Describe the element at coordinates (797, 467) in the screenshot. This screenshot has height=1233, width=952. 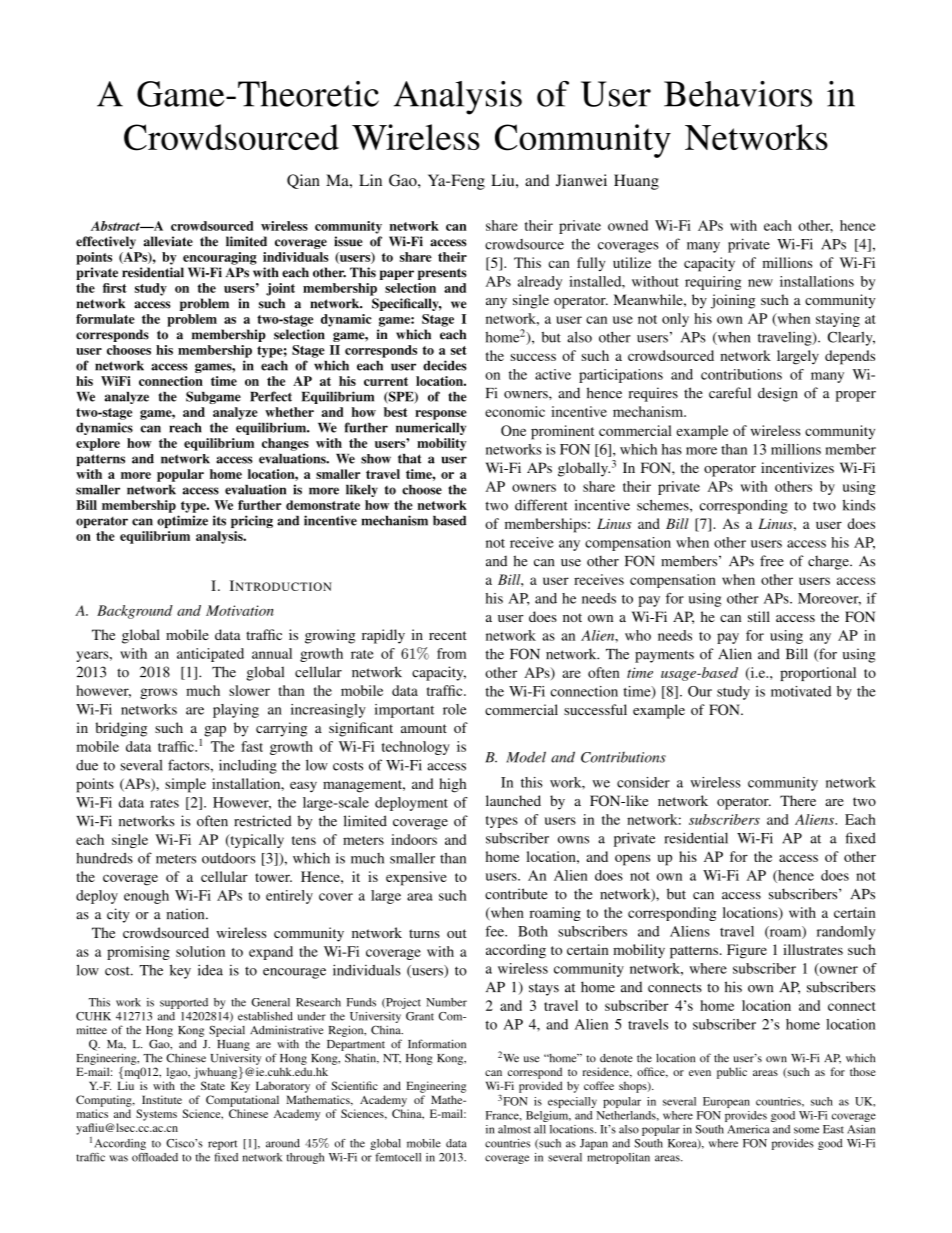
I see `incentivizes` at that location.
